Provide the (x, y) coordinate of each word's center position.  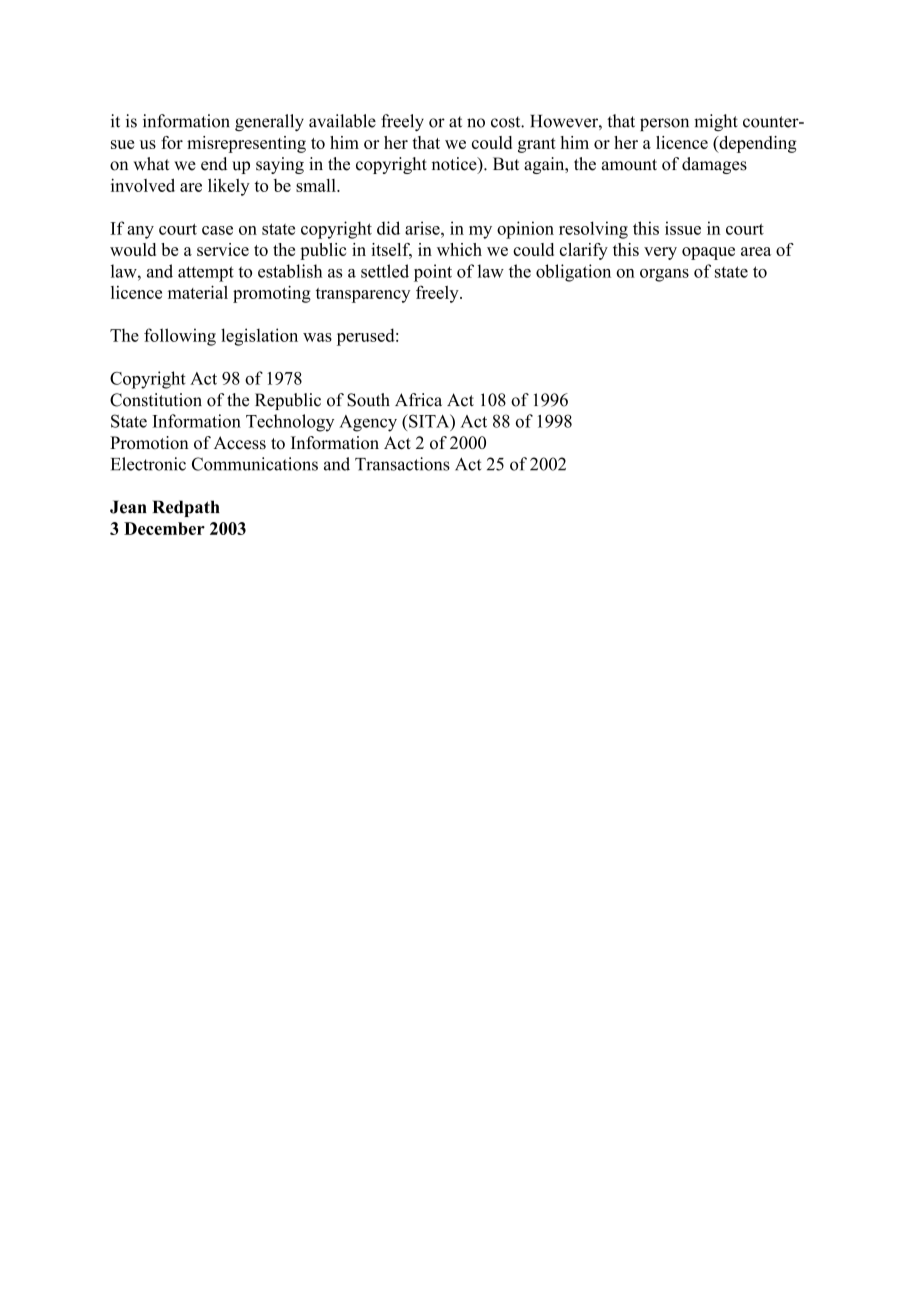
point (433, 273)
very (660, 253)
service (223, 249)
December (164, 528)
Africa (418, 400)
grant (537, 145)
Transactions (402, 464)
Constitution (156, 400)
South (368, 400)
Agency (368, 423)
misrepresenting (246, 144)
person (664, 124)
